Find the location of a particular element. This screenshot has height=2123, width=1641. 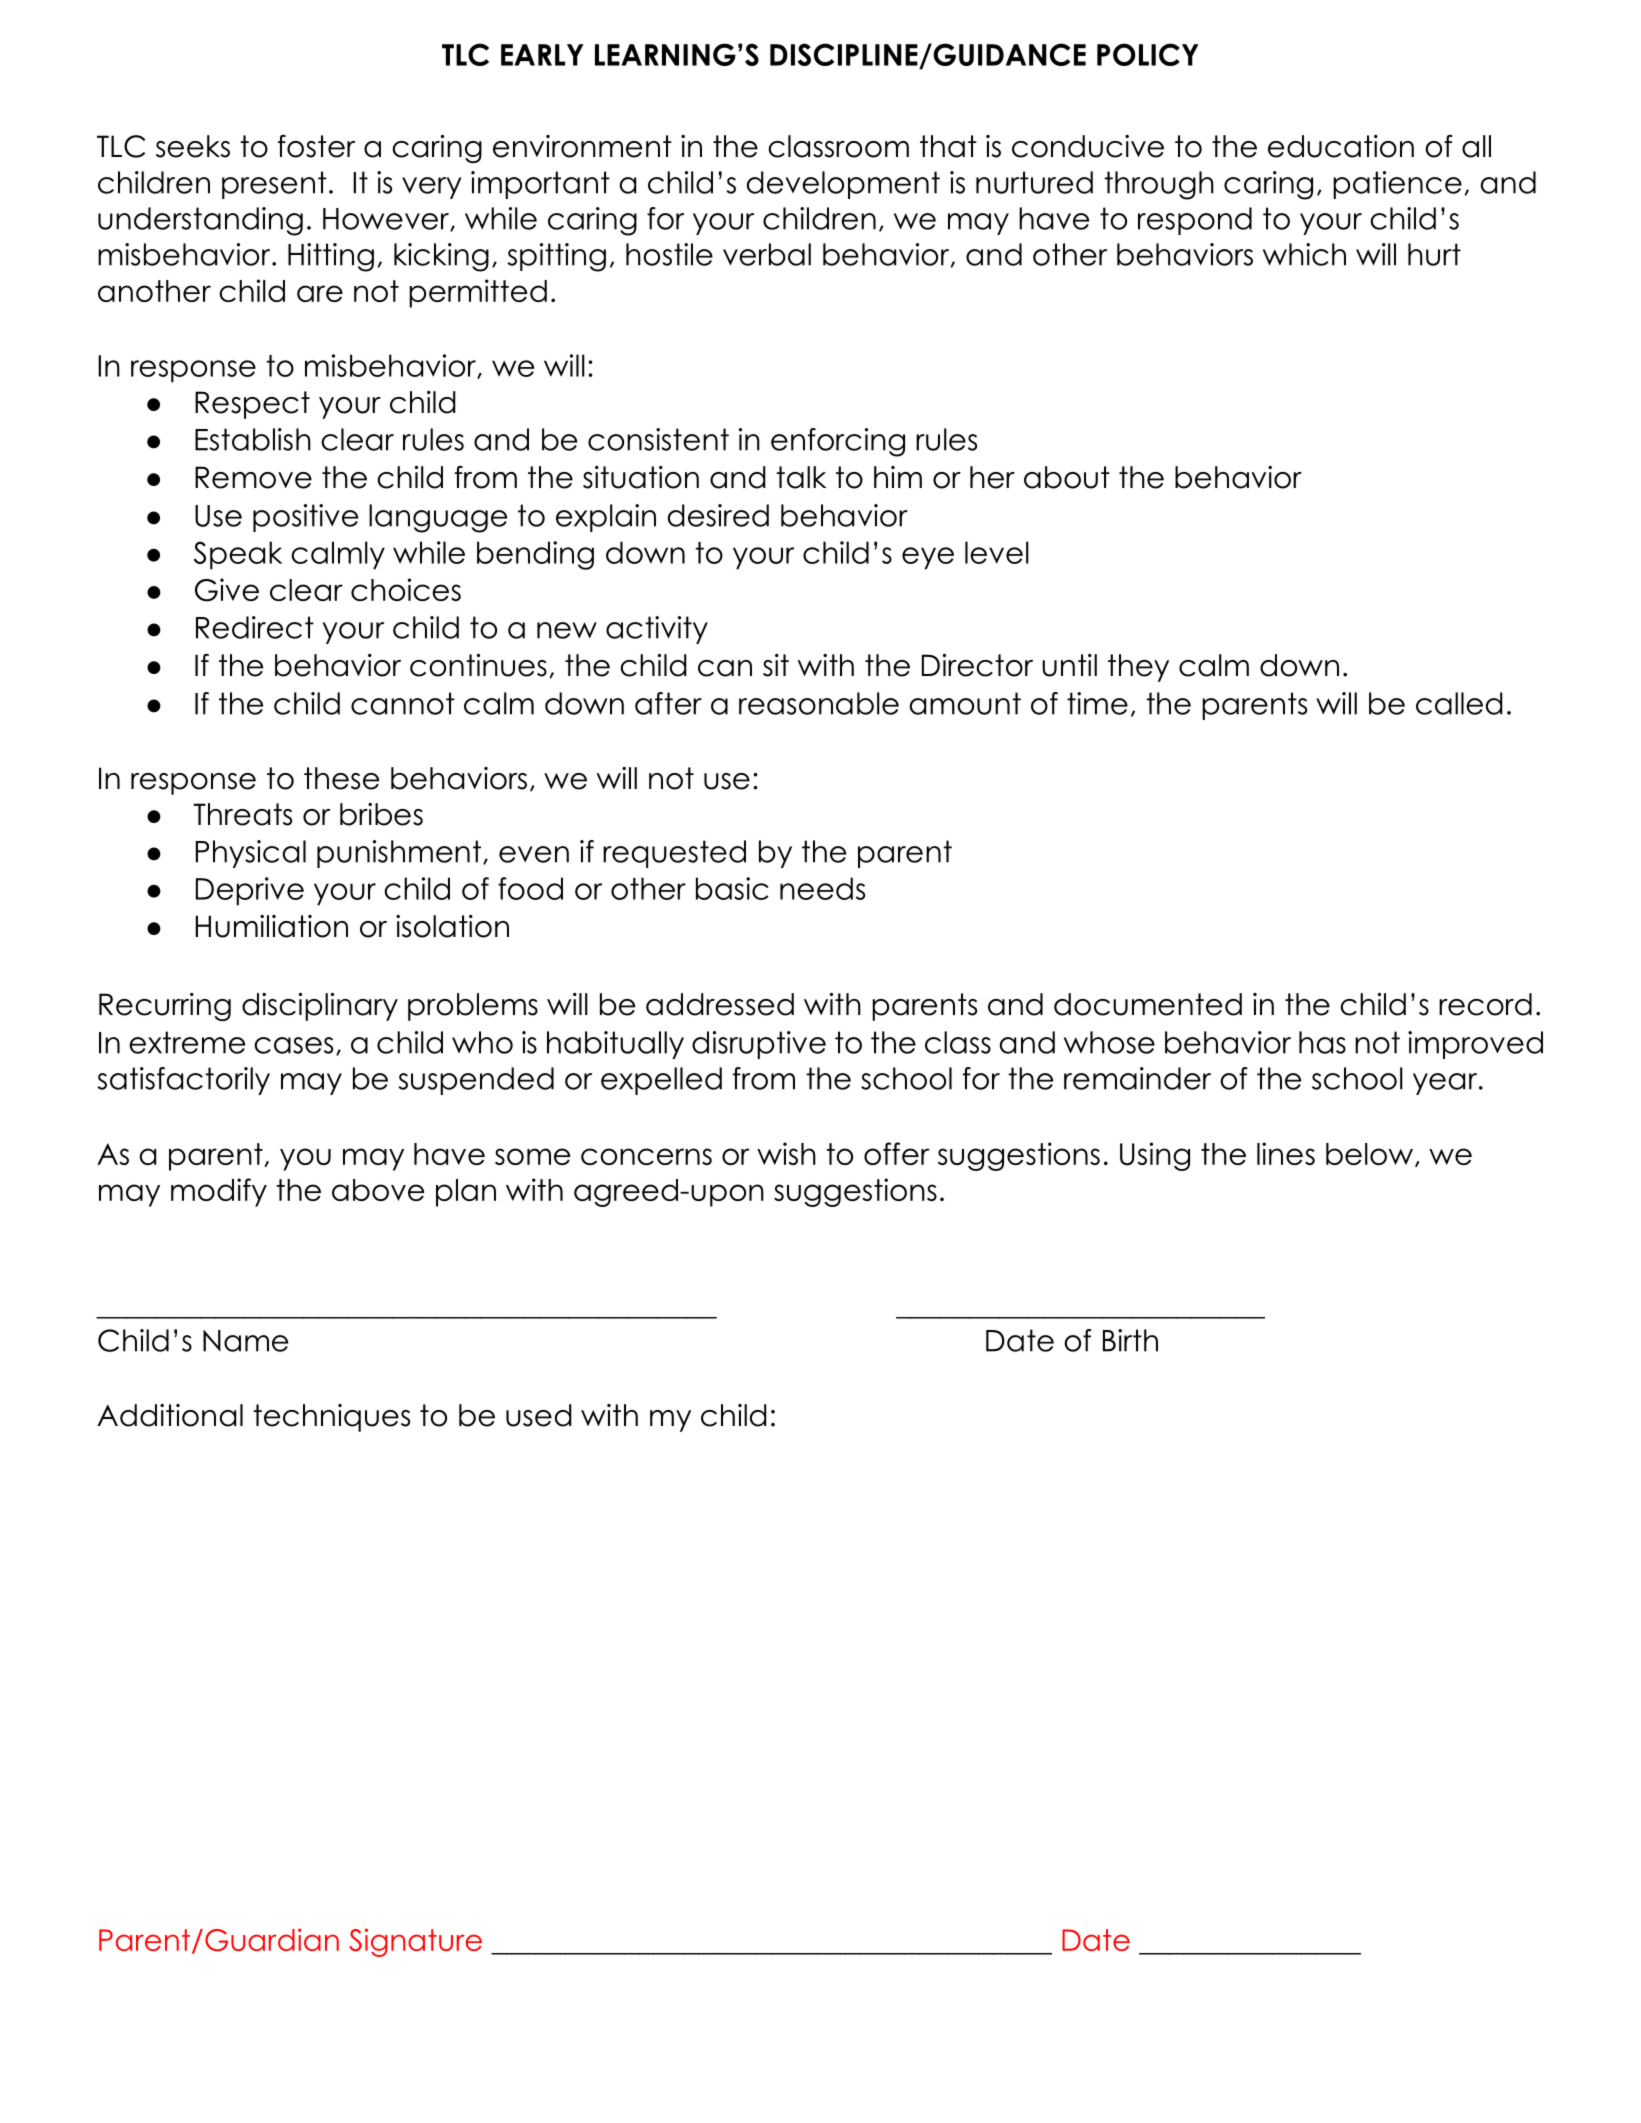

Signature is located at coordinates (415, 1942).
